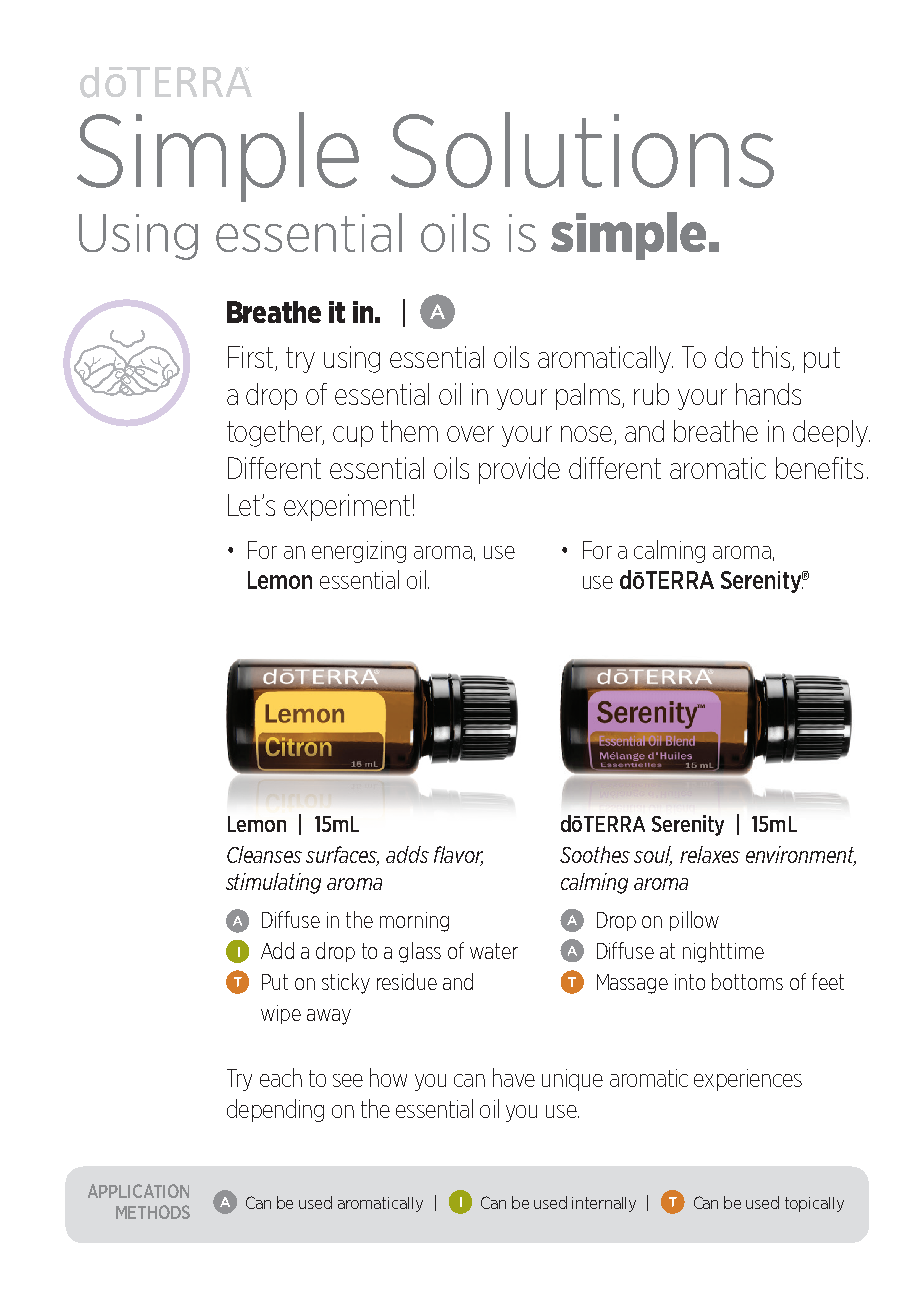 This screenshot has height=1294, width=924. Describe the element at coordinates (458, 856) in the screenshot. I see `flavor` at that location.
